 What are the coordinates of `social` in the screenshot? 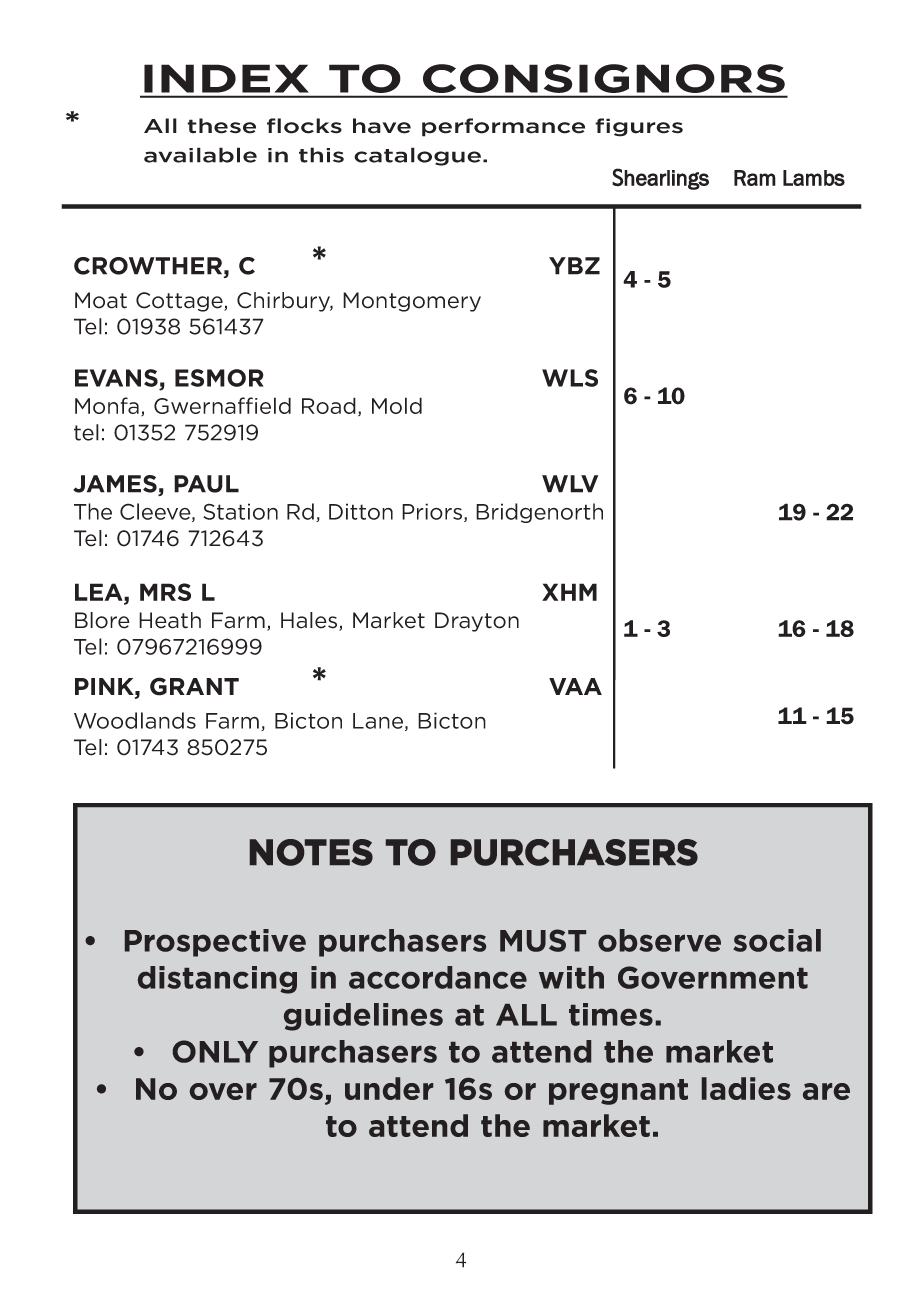 It's located at (777, 940).
